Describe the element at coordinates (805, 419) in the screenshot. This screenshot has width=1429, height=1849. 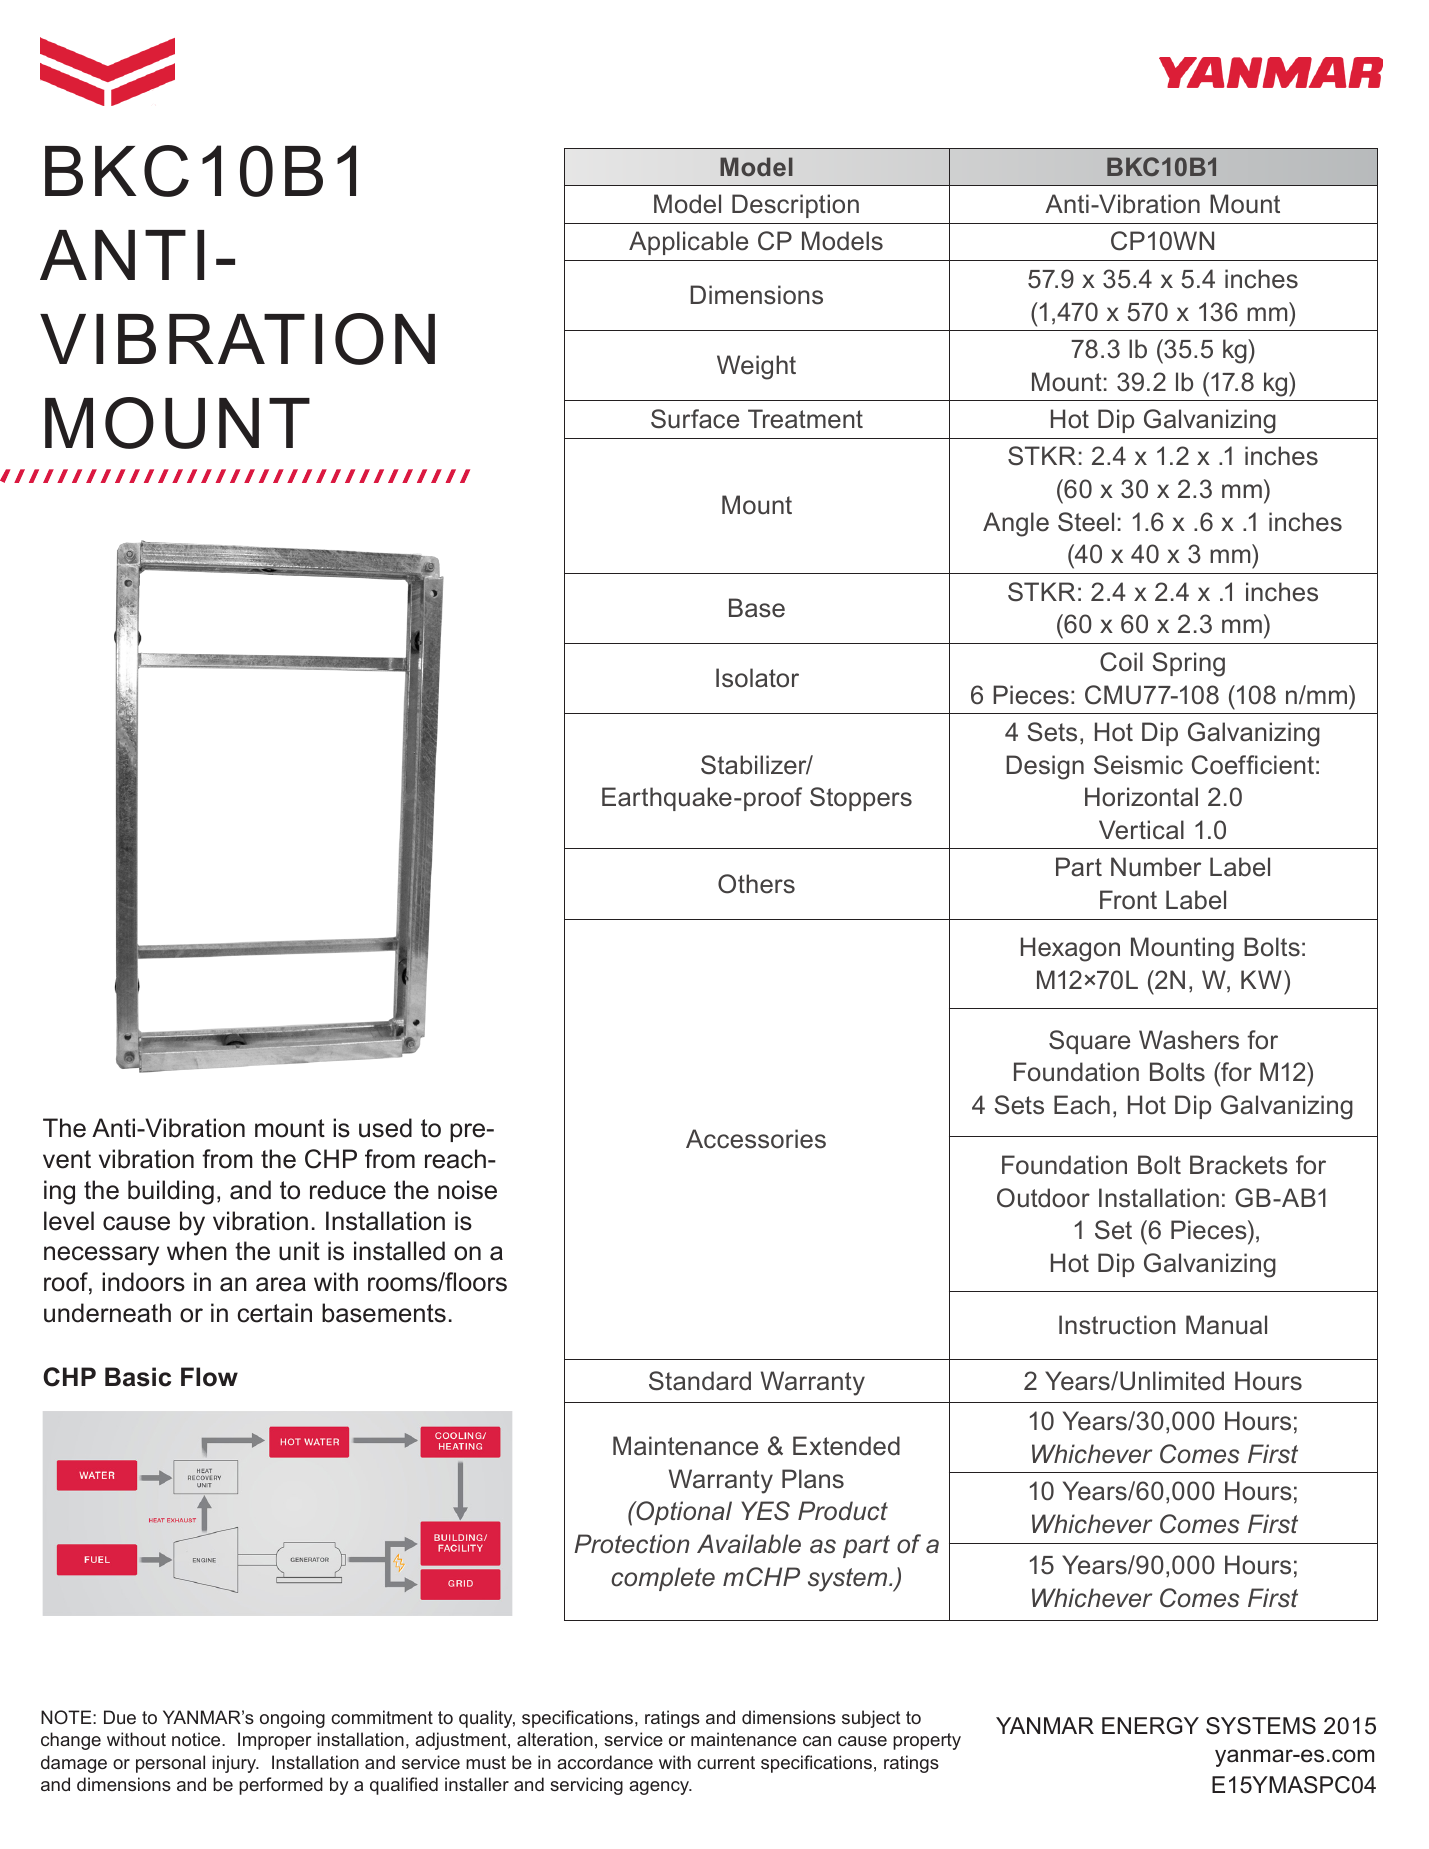
I see `Treatment` at that location.
